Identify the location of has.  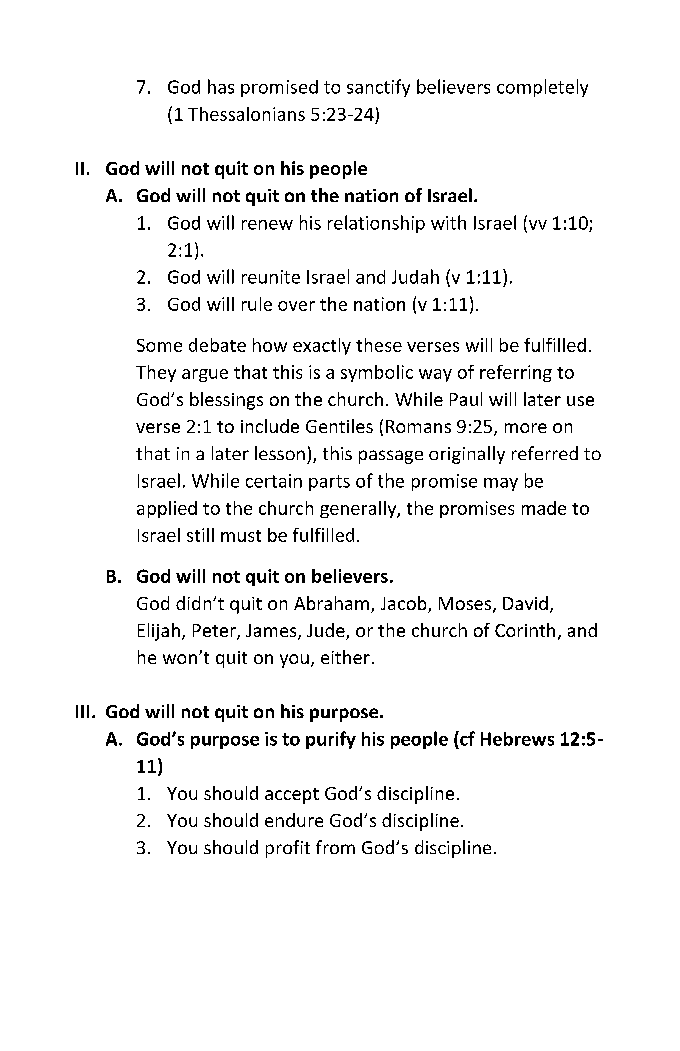
(221, 86).
